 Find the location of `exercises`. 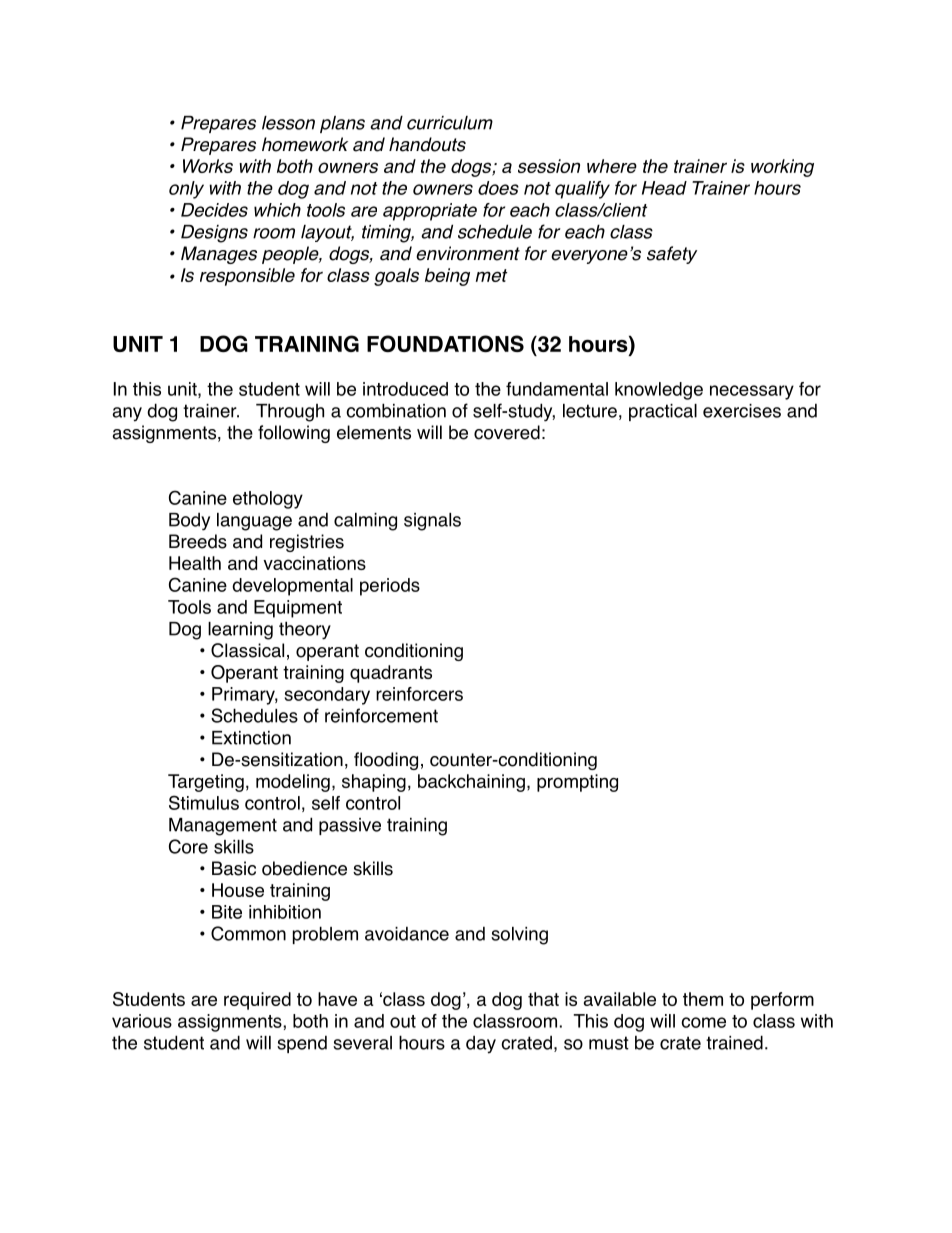

exercises is located at coordinates (742, 411).
